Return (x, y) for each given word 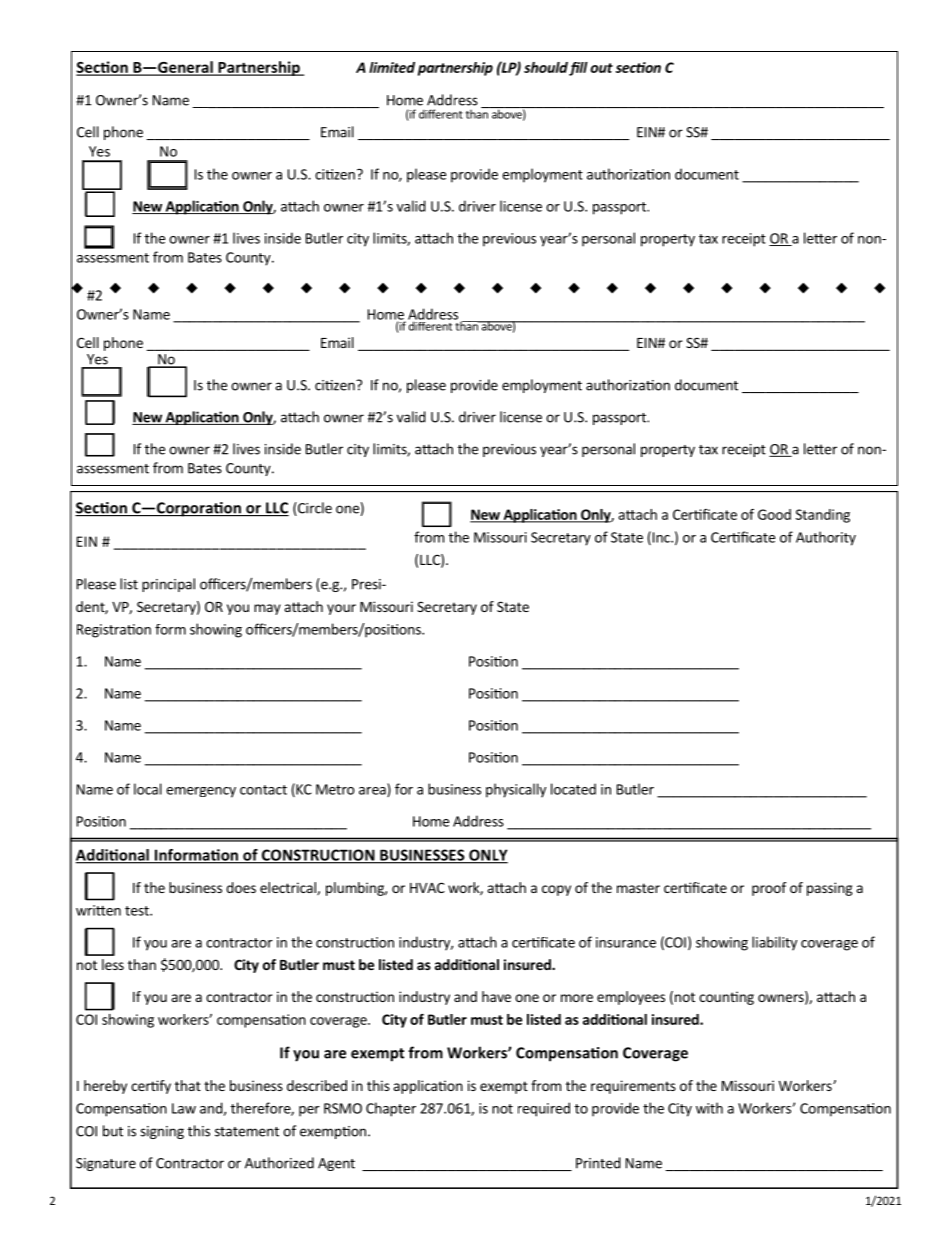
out (601, 68)
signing (162, 1132)
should (546, 67)
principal (168, 585)
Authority (826, 538)
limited (392, 67)
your (341, 609)
